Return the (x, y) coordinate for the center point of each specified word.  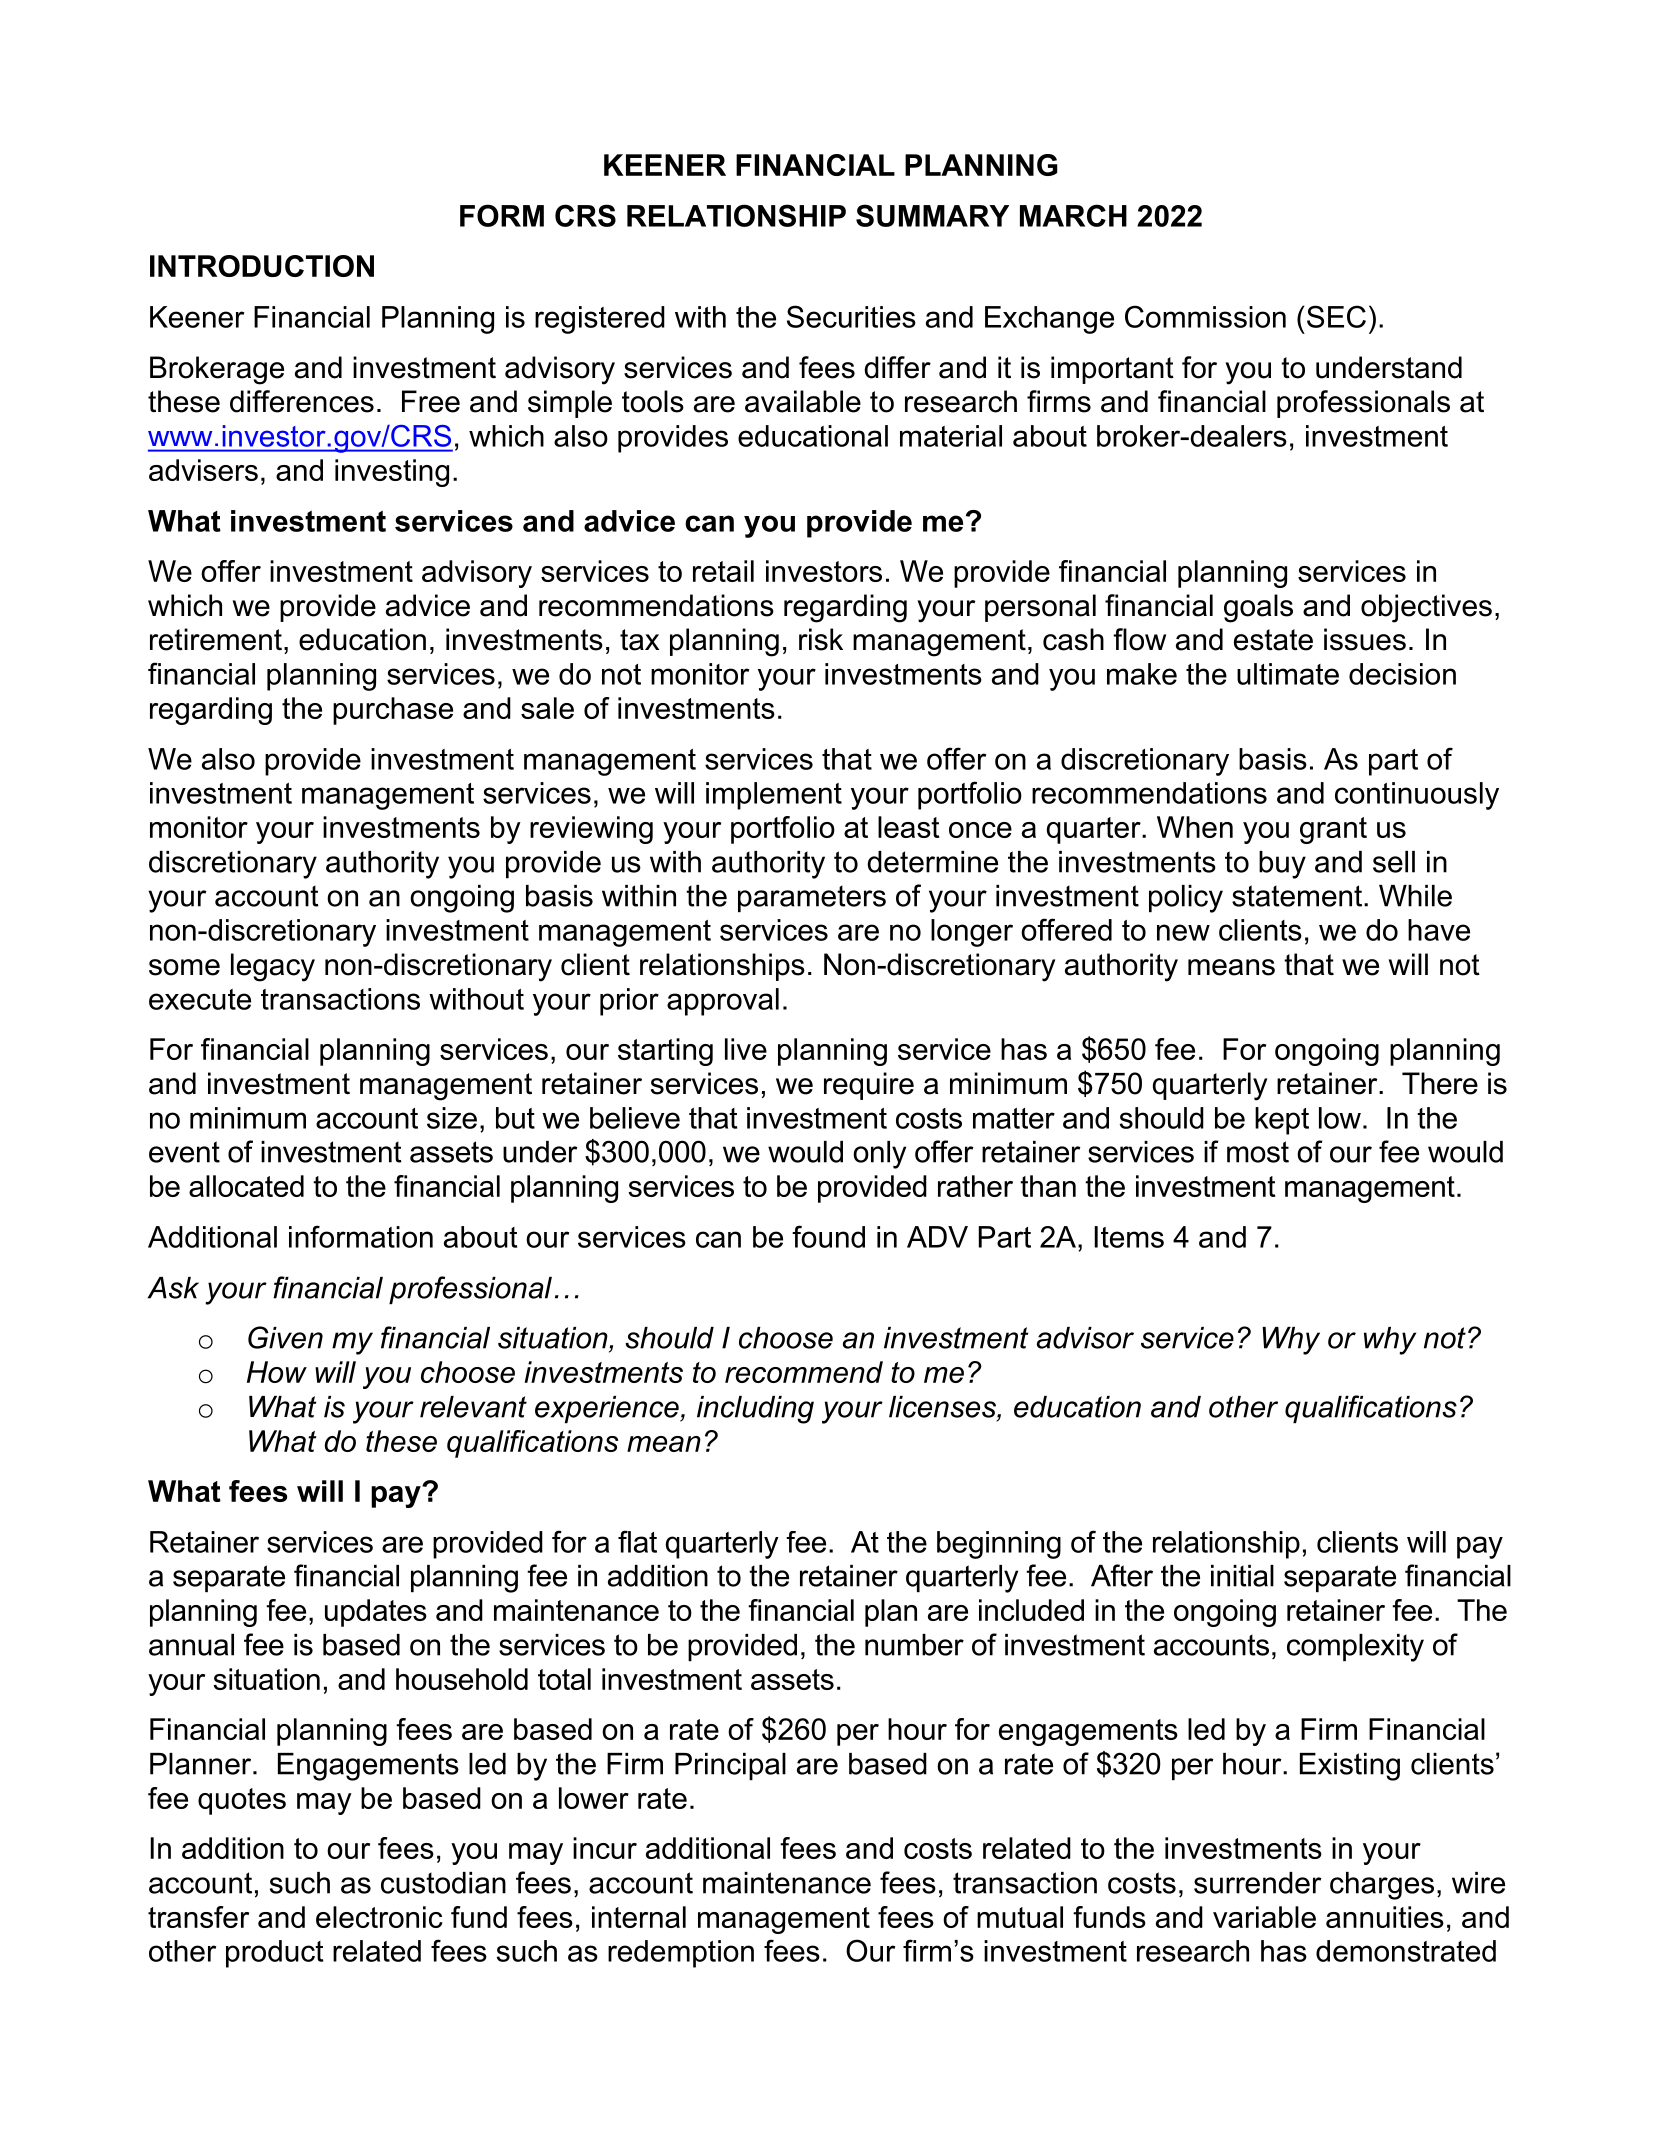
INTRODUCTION (262, 266)
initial (1242, 1576)
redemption (681, 1954)
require (869, 1086)
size (452, 1118)
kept (1282, 1121)
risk (821, 639)
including (755, 1410)
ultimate (1288, 674)
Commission (1205, 316)
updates (376, 1613)
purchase (393, 711)
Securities (851, 316)
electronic (379, 1917)
